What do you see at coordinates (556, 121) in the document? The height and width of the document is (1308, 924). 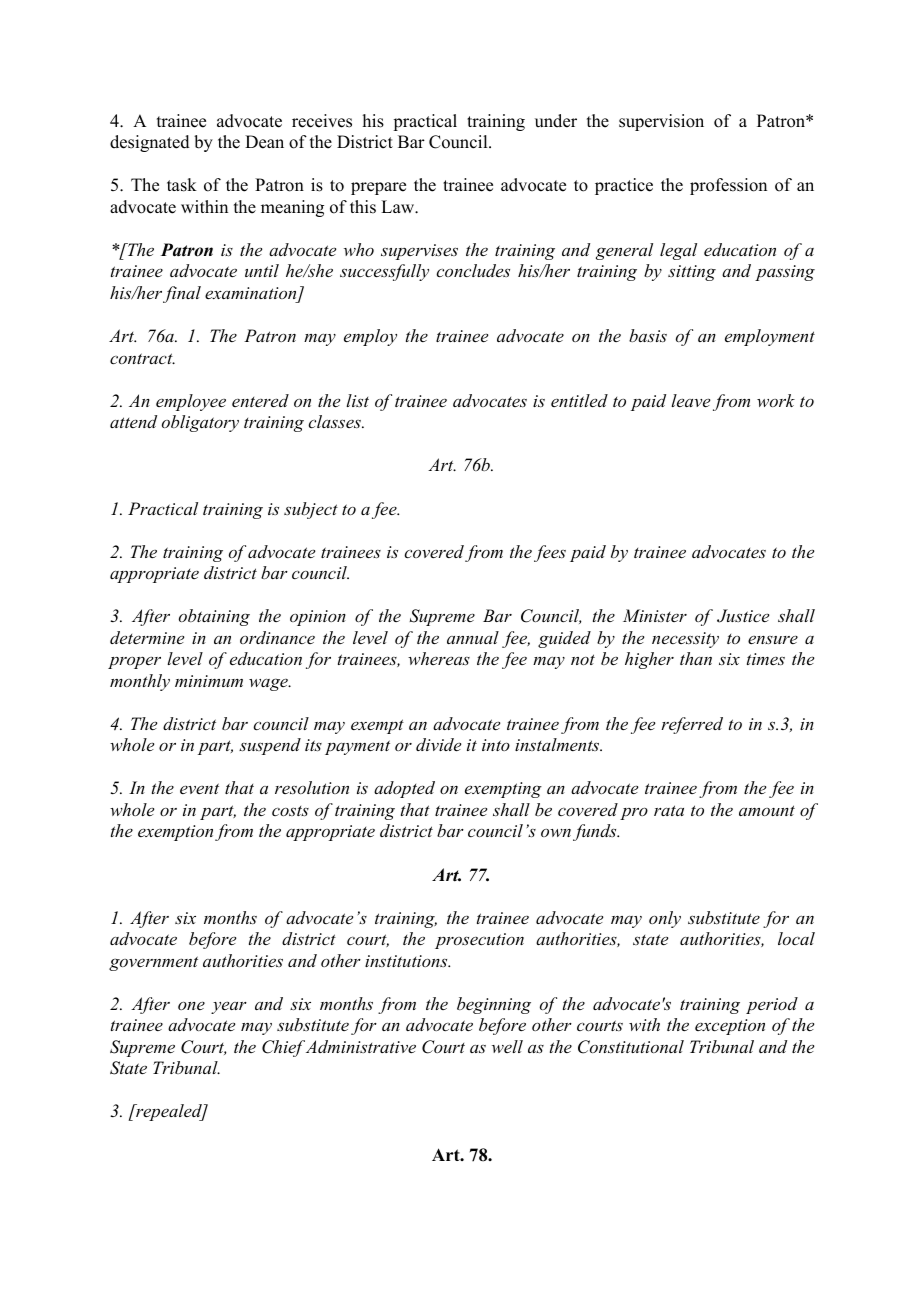 I see `under` at bounding box center [556, 121].
